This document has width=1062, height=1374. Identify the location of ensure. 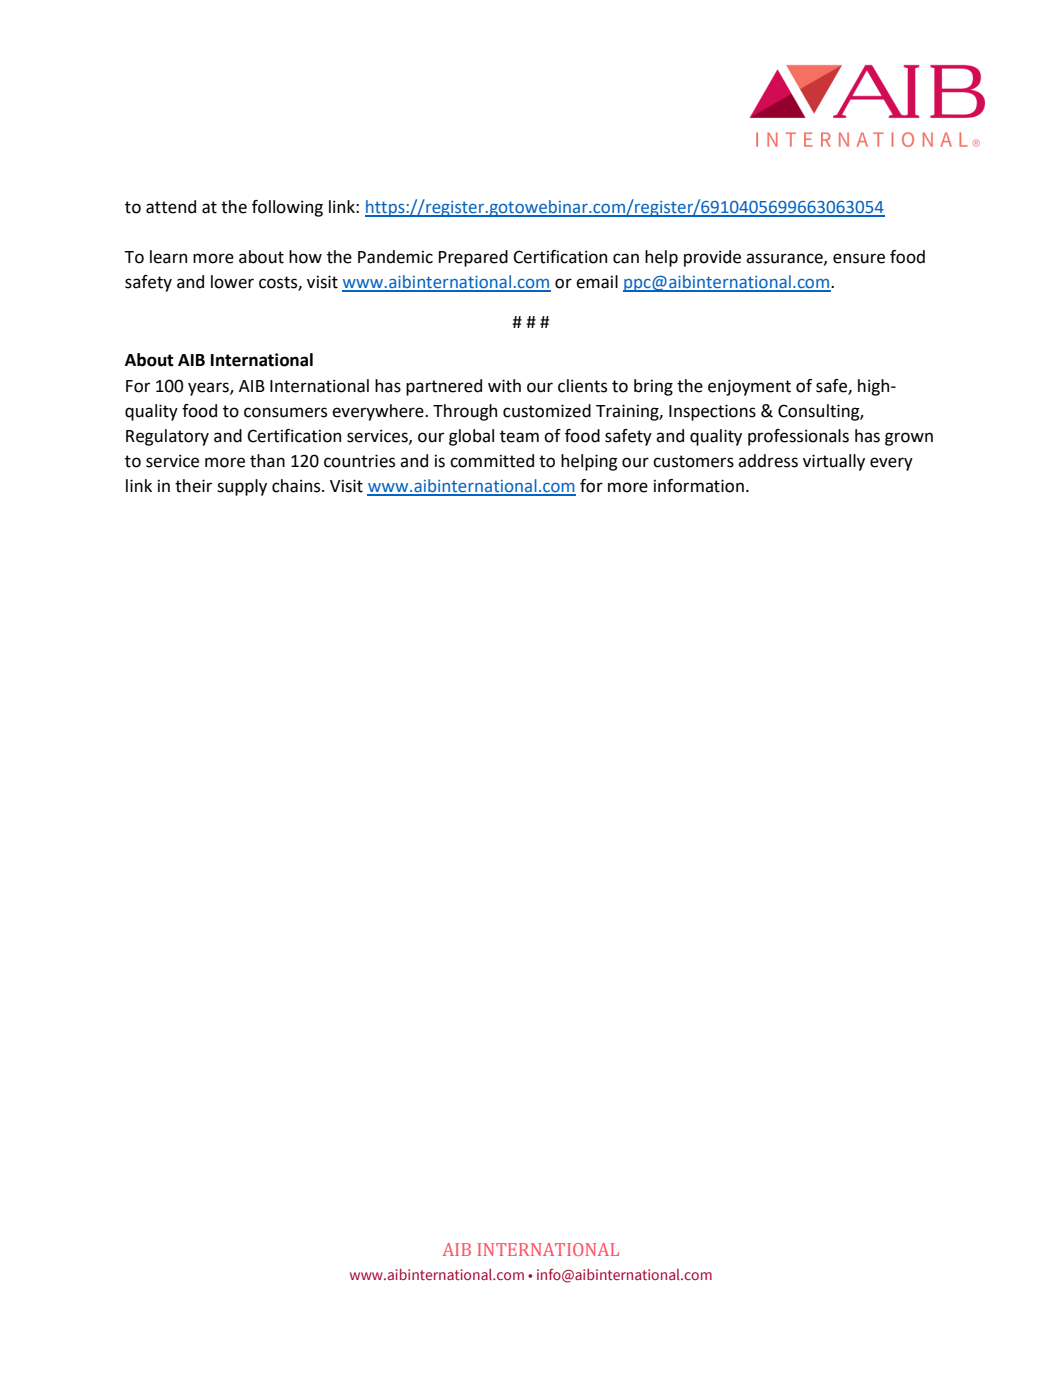
(859, 258).
